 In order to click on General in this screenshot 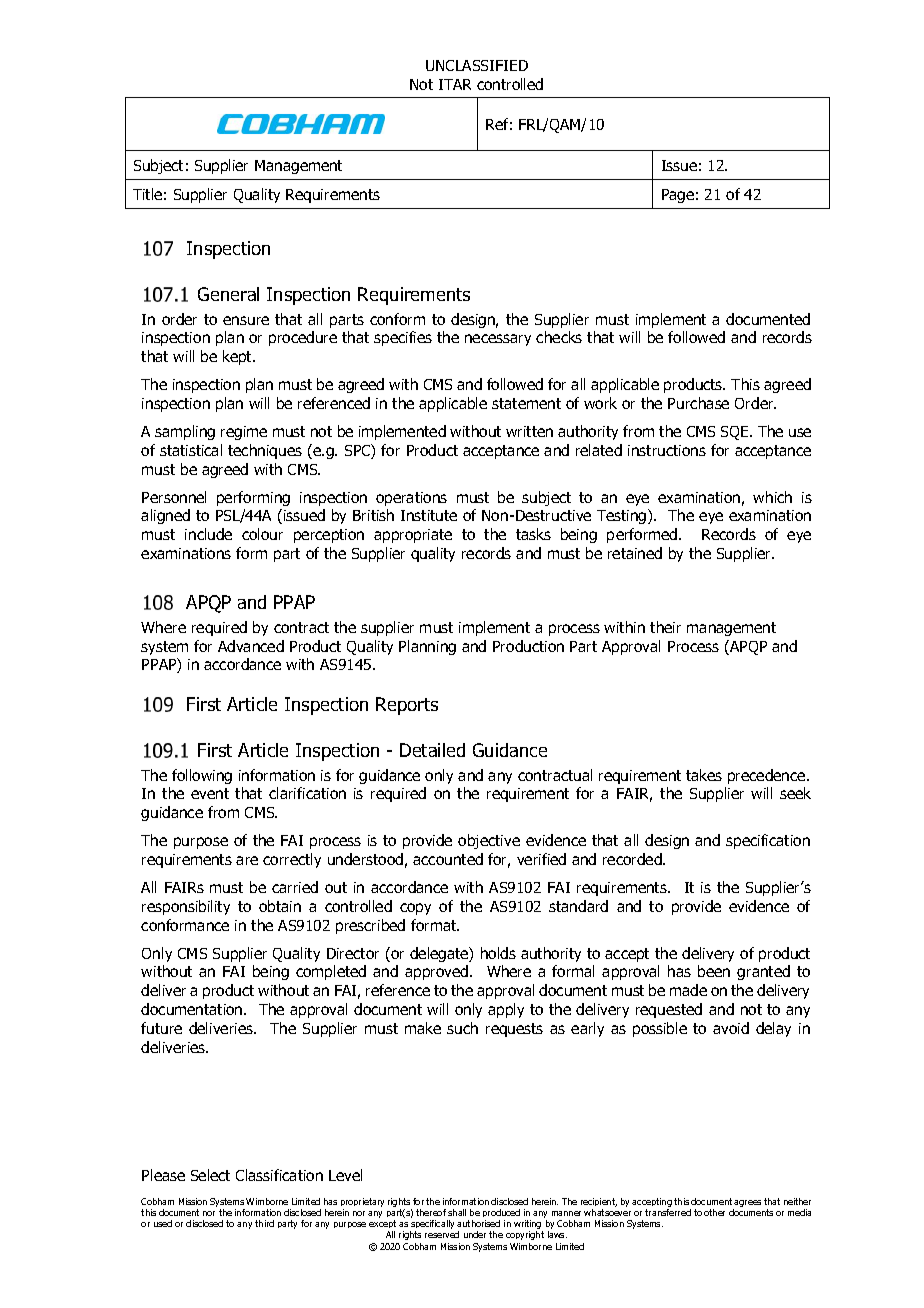, I will do `click(228, 294)`.
